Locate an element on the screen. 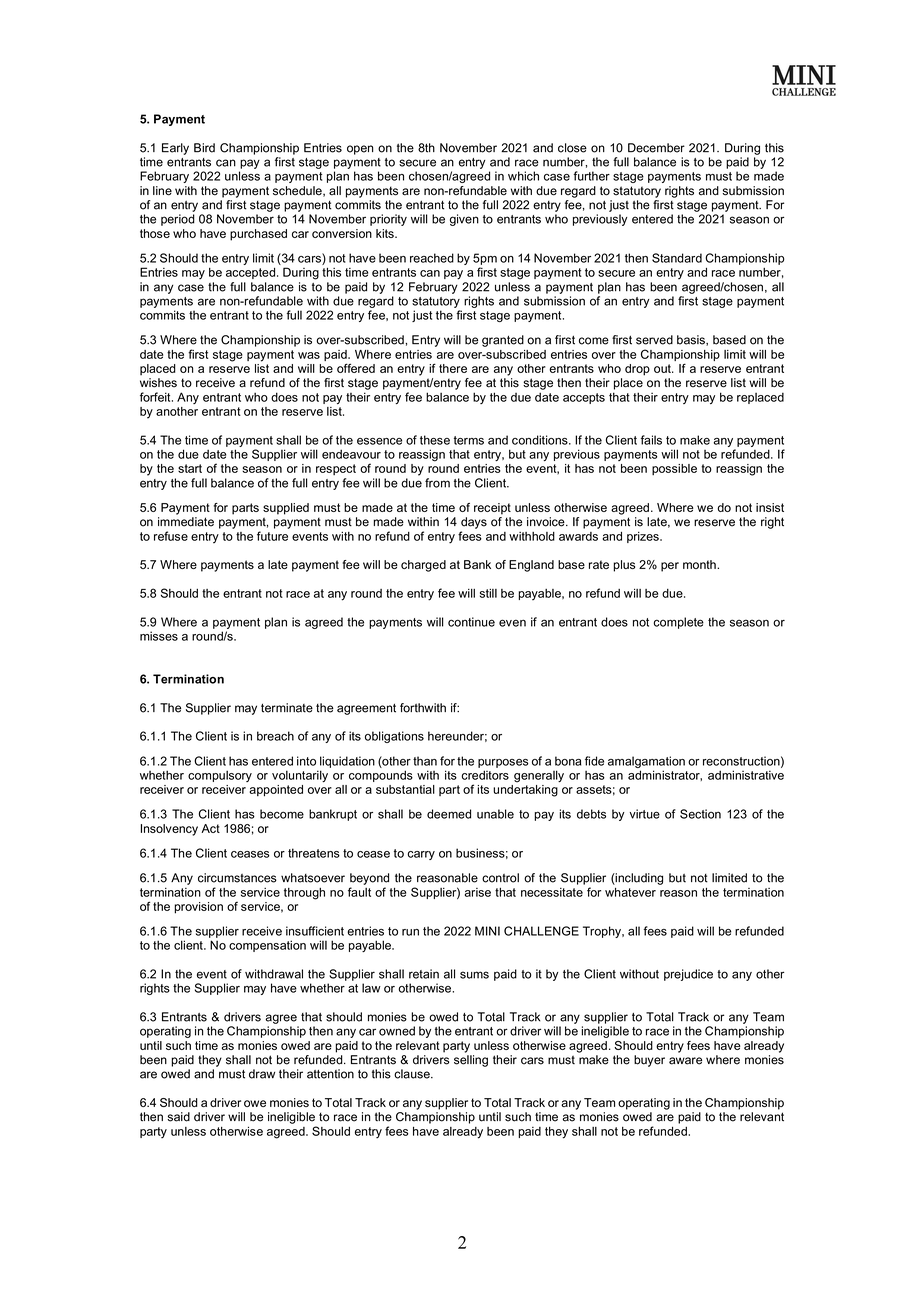 The width and height of the screenshot is (924, 1308). misses is located at coordinates (159, 636).
